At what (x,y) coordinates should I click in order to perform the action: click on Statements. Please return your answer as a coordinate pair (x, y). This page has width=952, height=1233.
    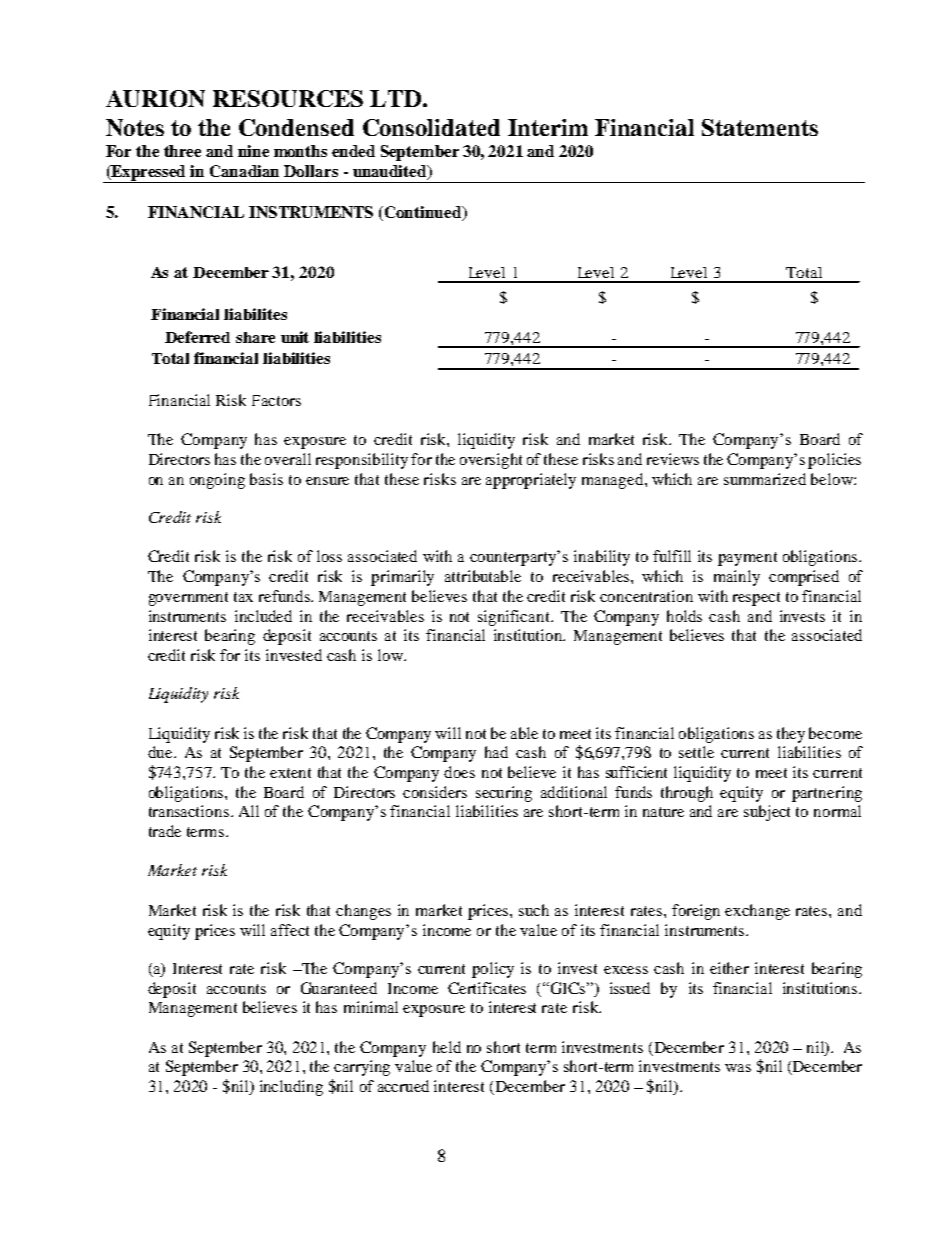
    Looking at the image, I should click on (760, 127).
